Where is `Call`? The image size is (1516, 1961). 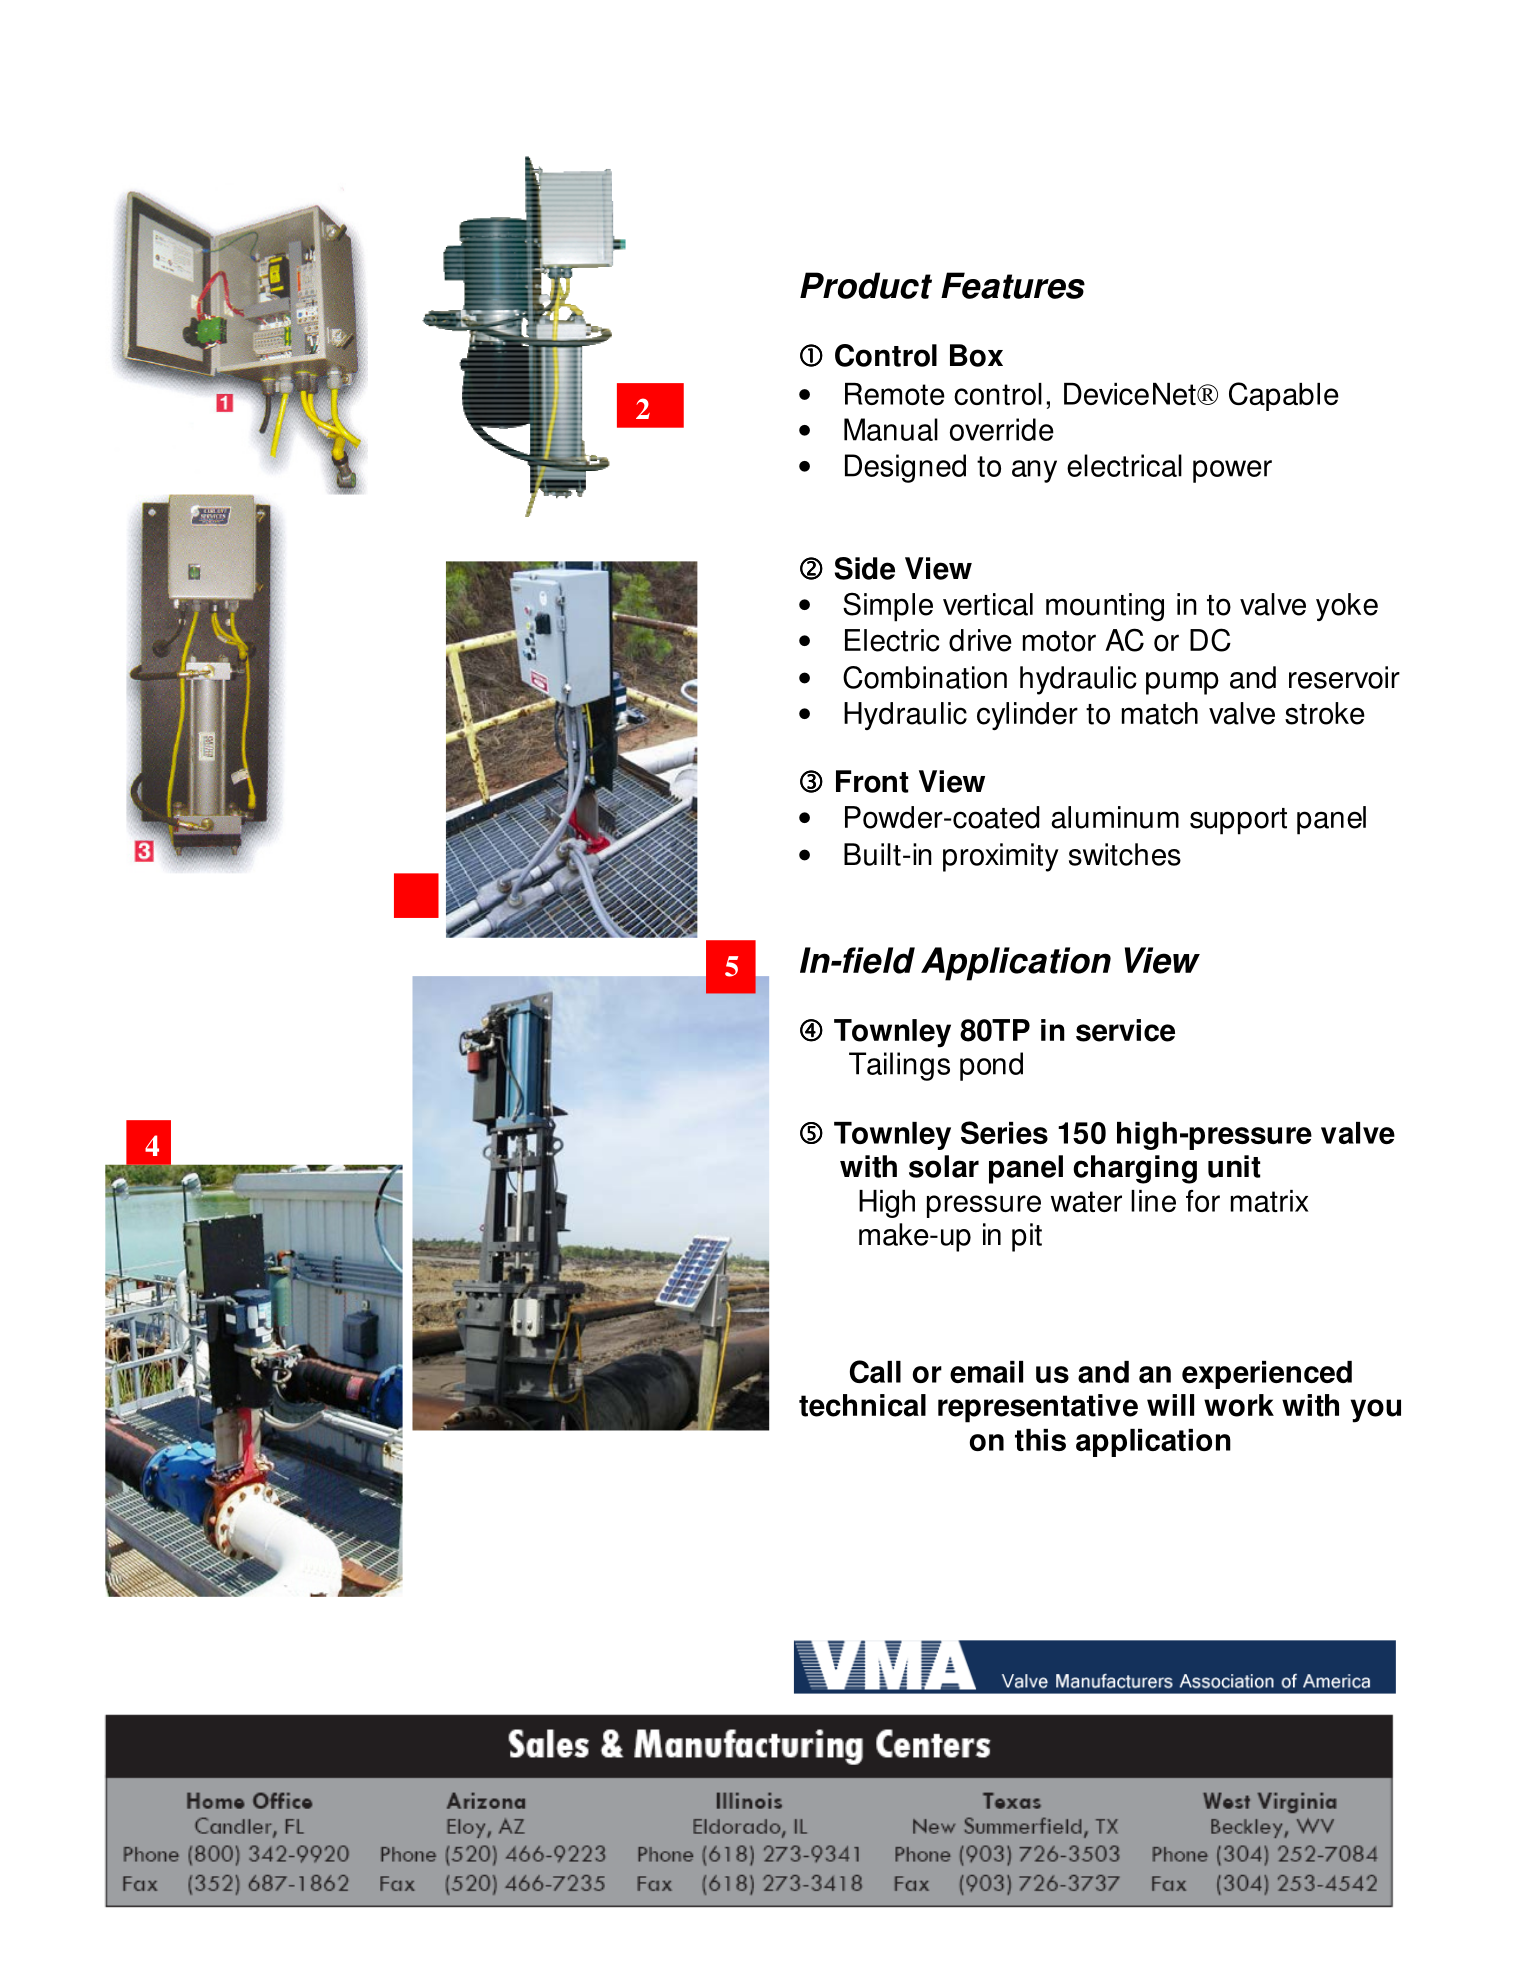
Call is located at coordinates (875, 1371).
